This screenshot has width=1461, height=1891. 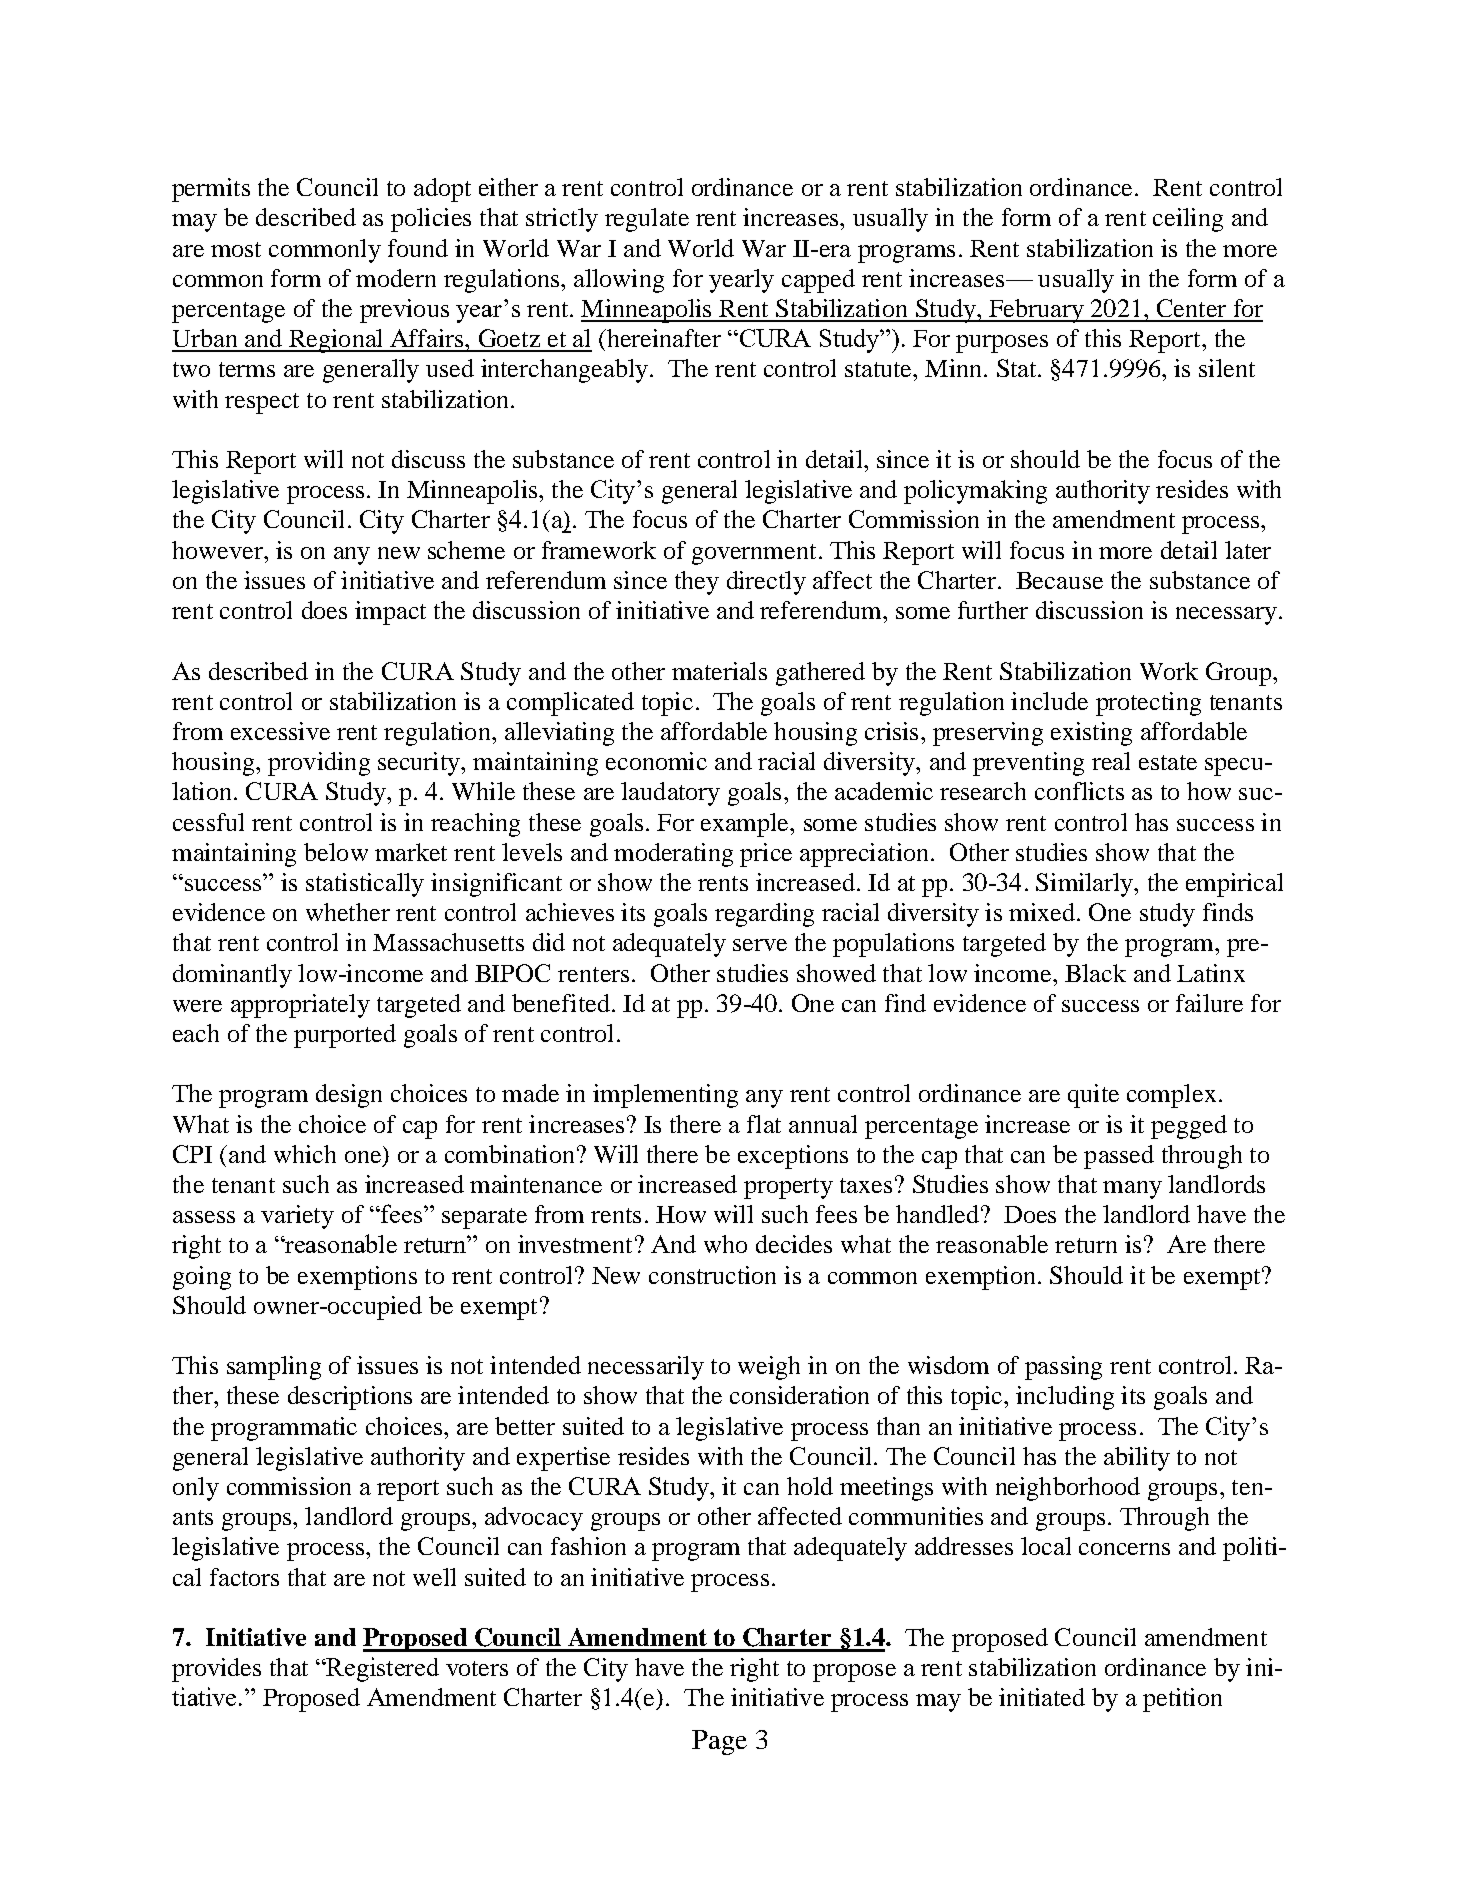 What do you see at coordinates (1079, 791) in the screenshot?
I see `conflicts` at bounding box center [1079, 791].
